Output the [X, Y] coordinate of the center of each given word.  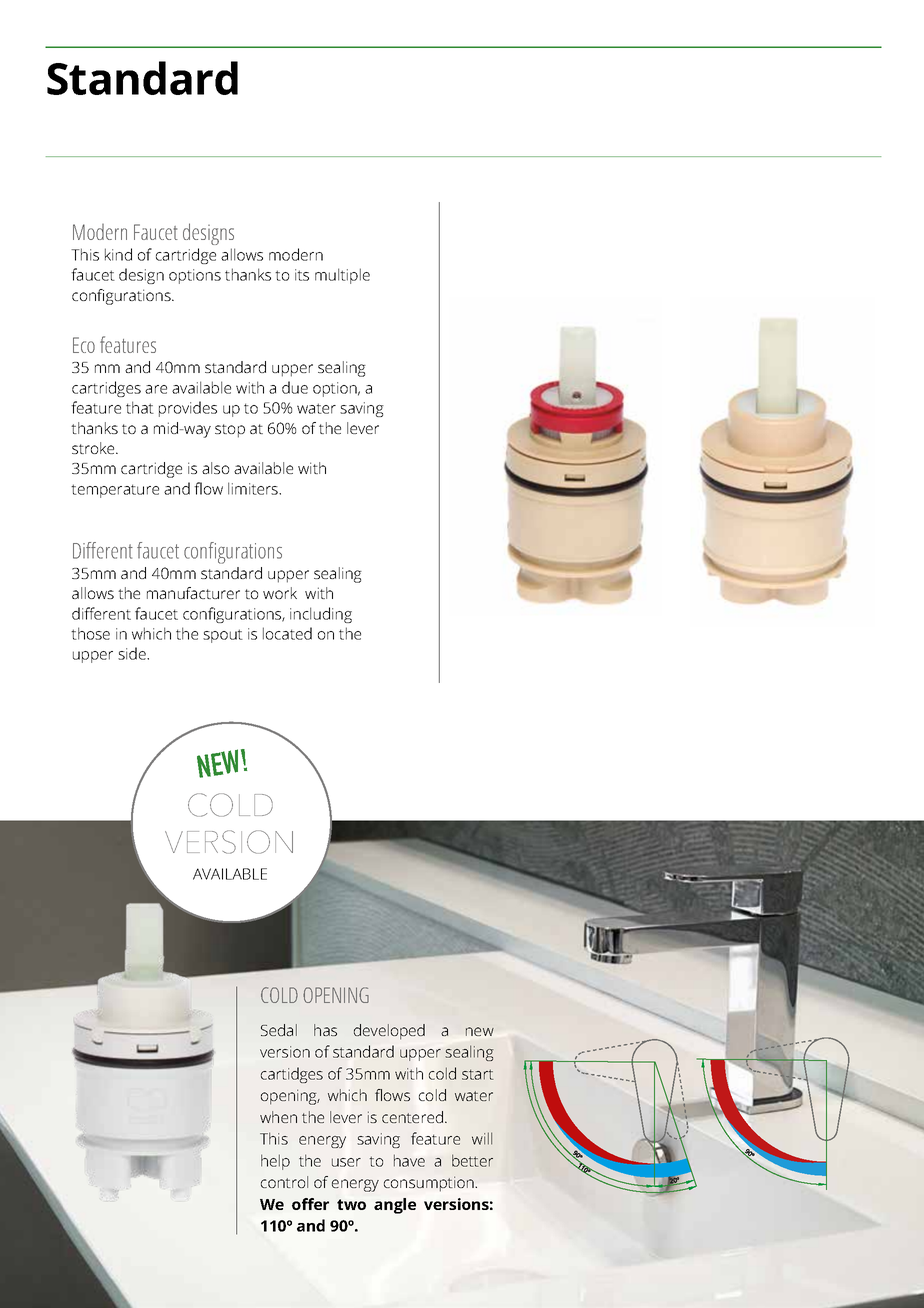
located [287, 633]
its [302, 275]
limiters [254, 488]
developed [389, 1031]
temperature [115, 491]
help [275, 1162]
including [321, 615]
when [278, 1117]
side [133, 653]
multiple [342, 276]
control [284, 1182]
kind [118, 254]
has [325, 1030]
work [280, 593]
